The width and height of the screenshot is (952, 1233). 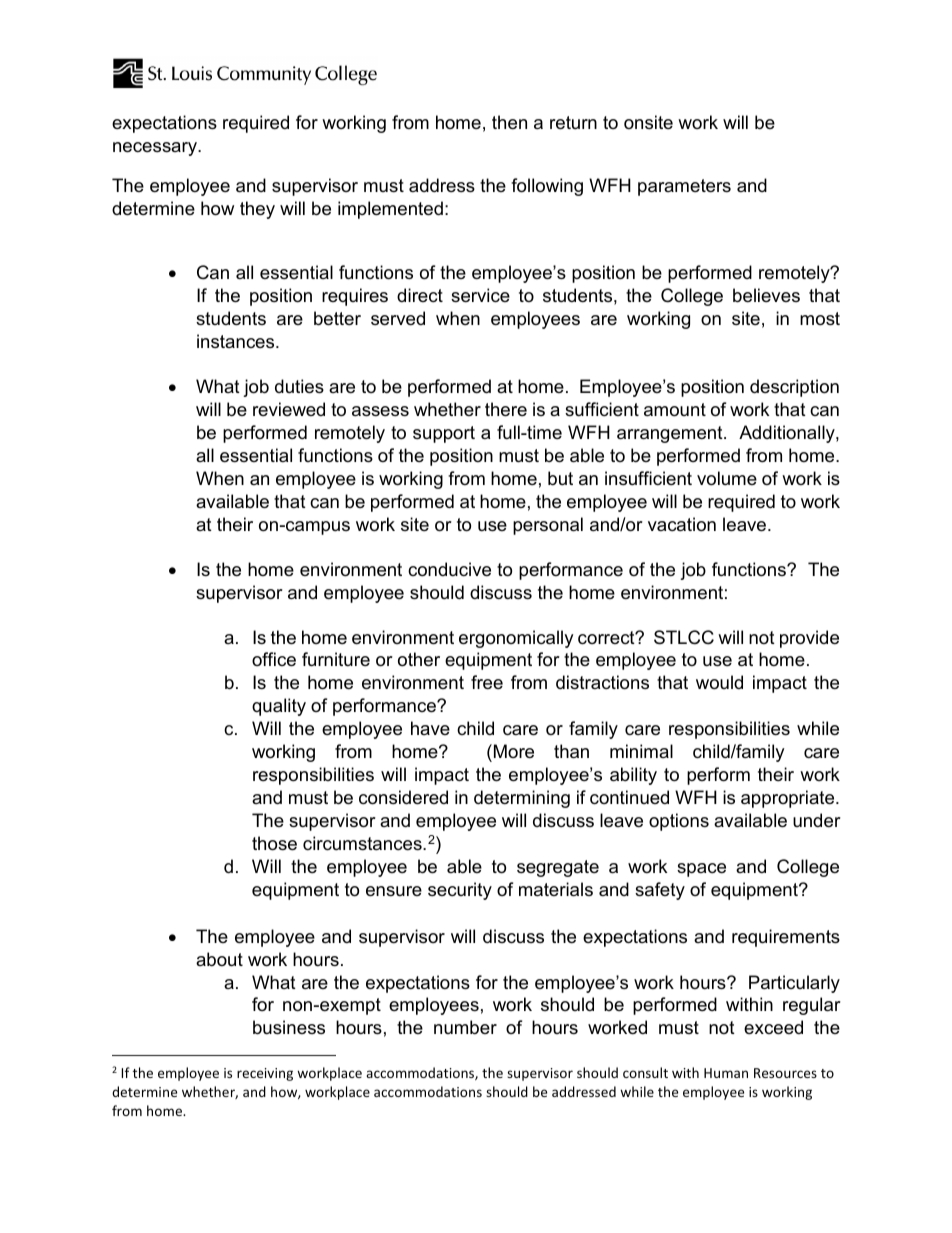 What do you see at coordinates (509, 122) in the screenshot?
I see `then` at bounding box center [509, 122].
